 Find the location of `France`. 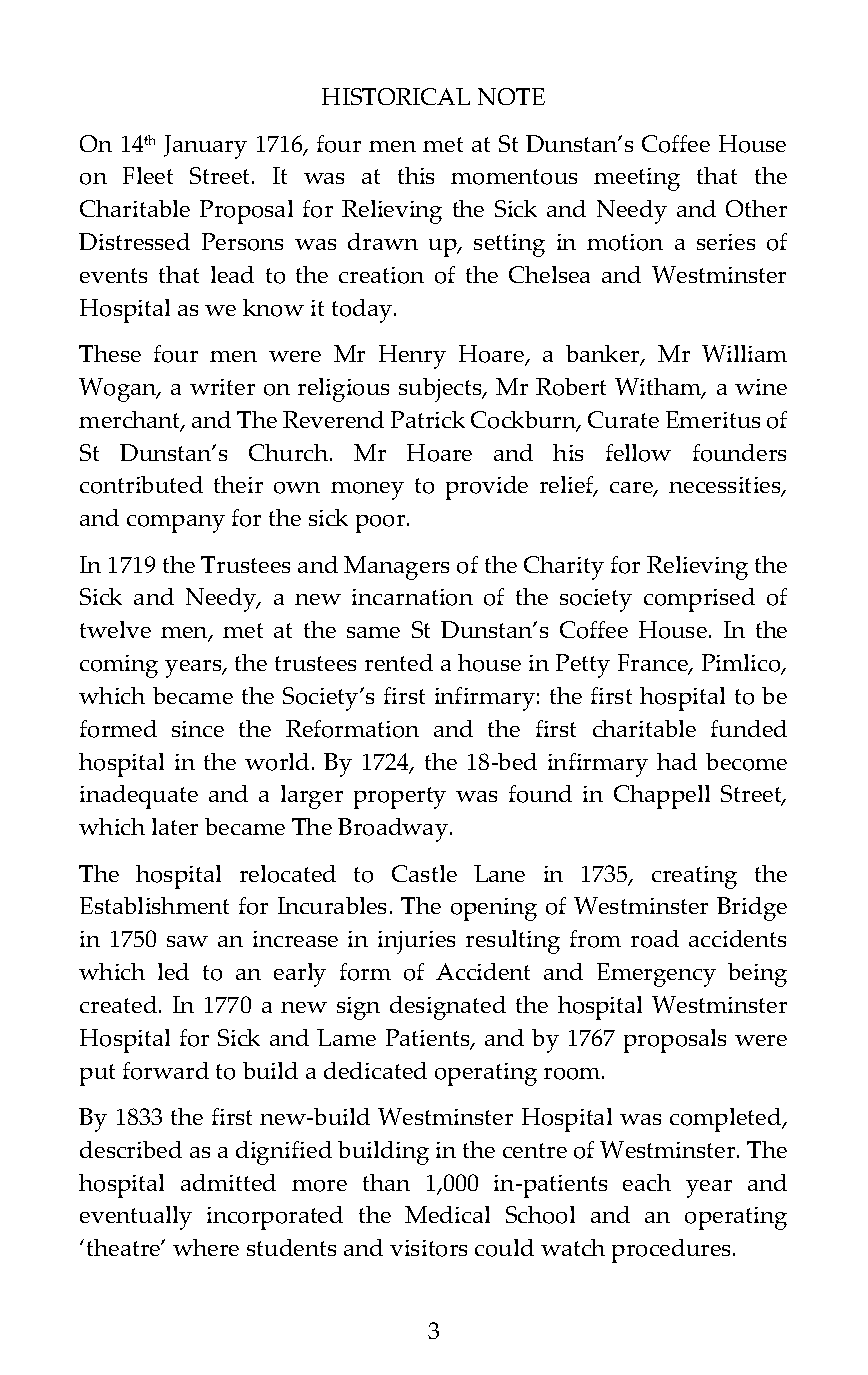

France is located at coordinates (654, 664).
